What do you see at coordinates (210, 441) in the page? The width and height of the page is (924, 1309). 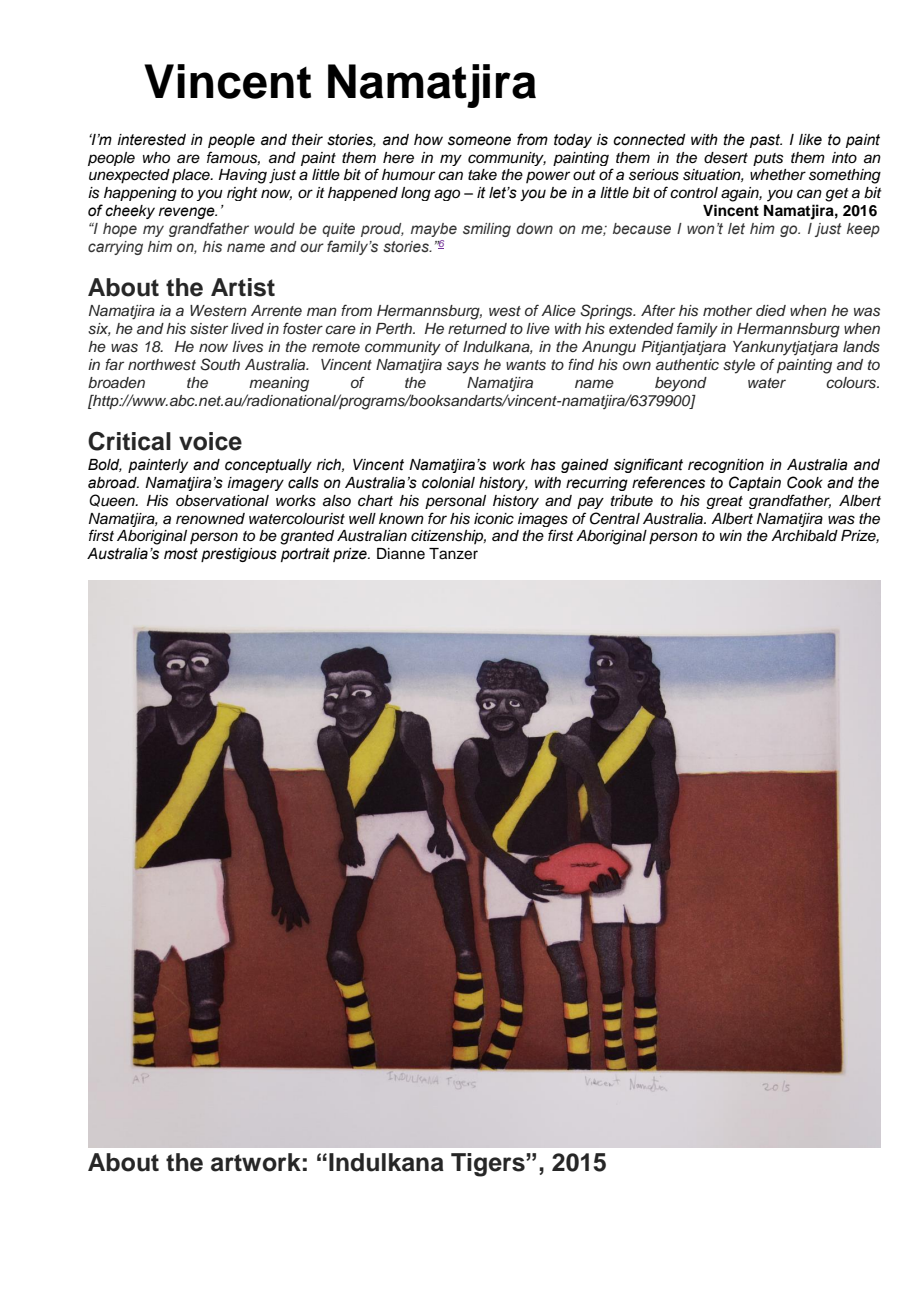 I see `voice` at bounding box center [210, 441].
